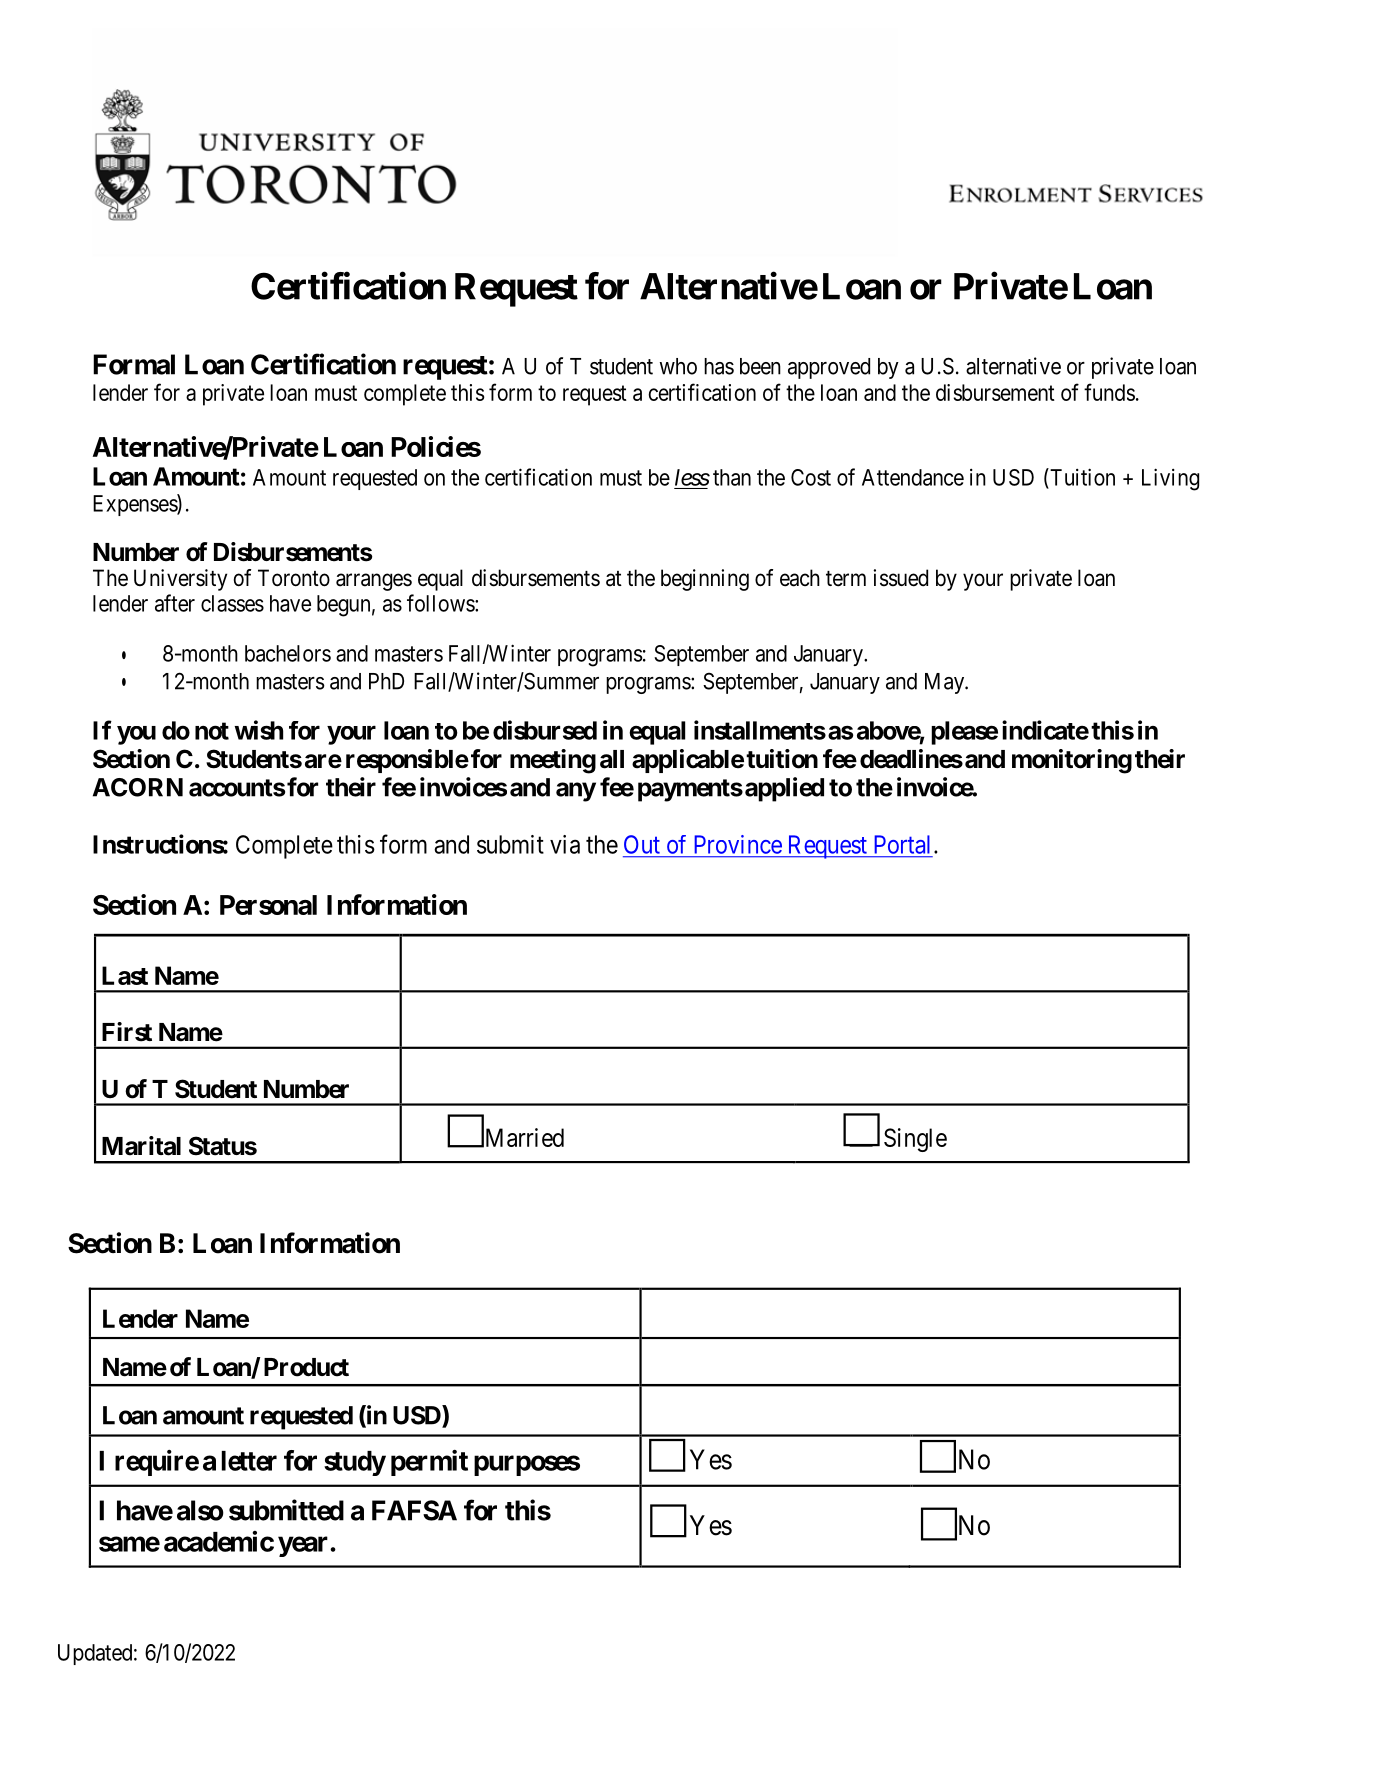  Describe the element at coordinates (784, 789) in the page. I see `applied` at that location.
